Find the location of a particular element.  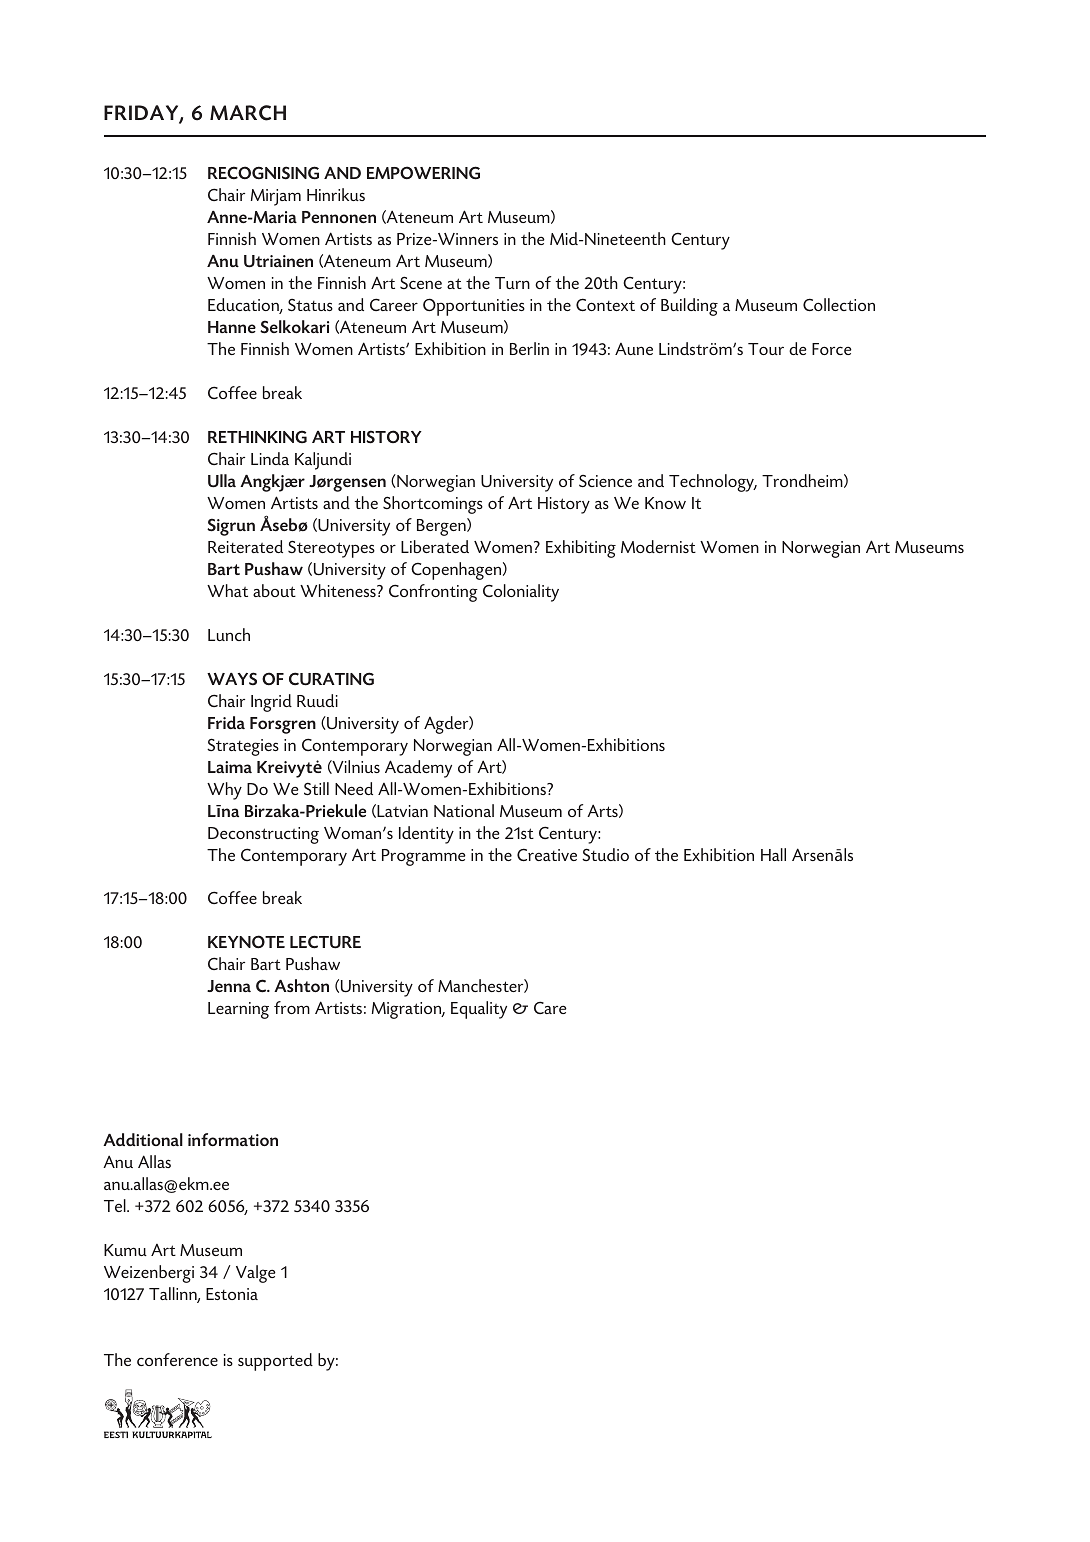

Shortcomings is located at coordinates (433, 505).
